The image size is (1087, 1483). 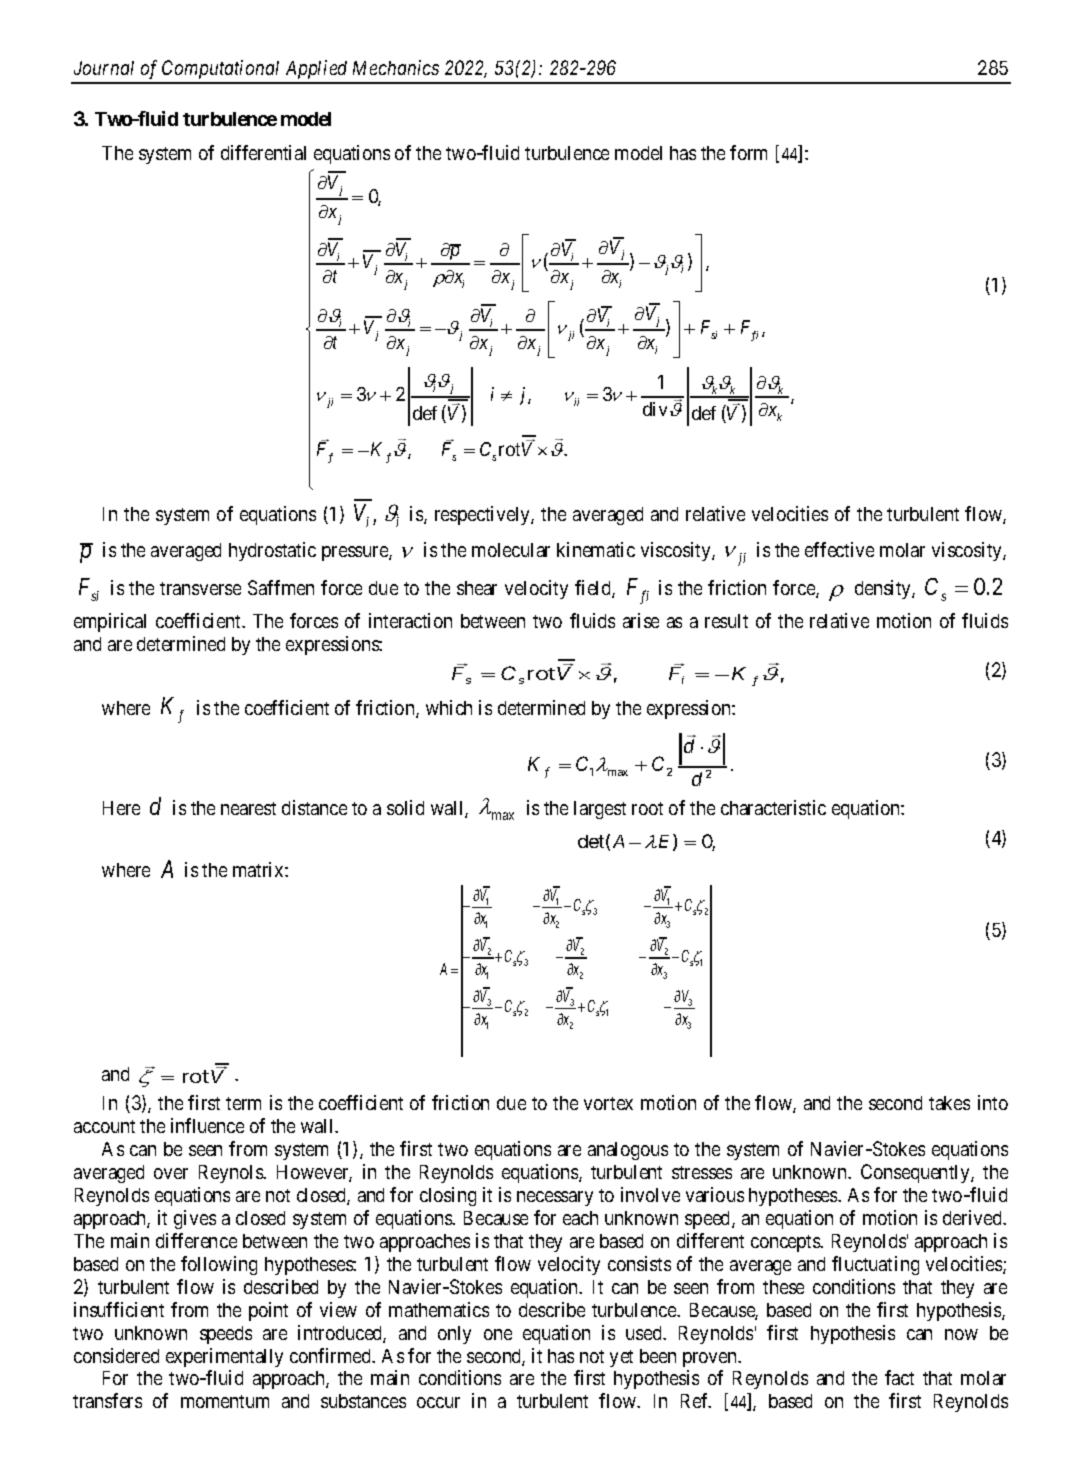 I want to click on experimentally, so click(x=224, y=1357).
